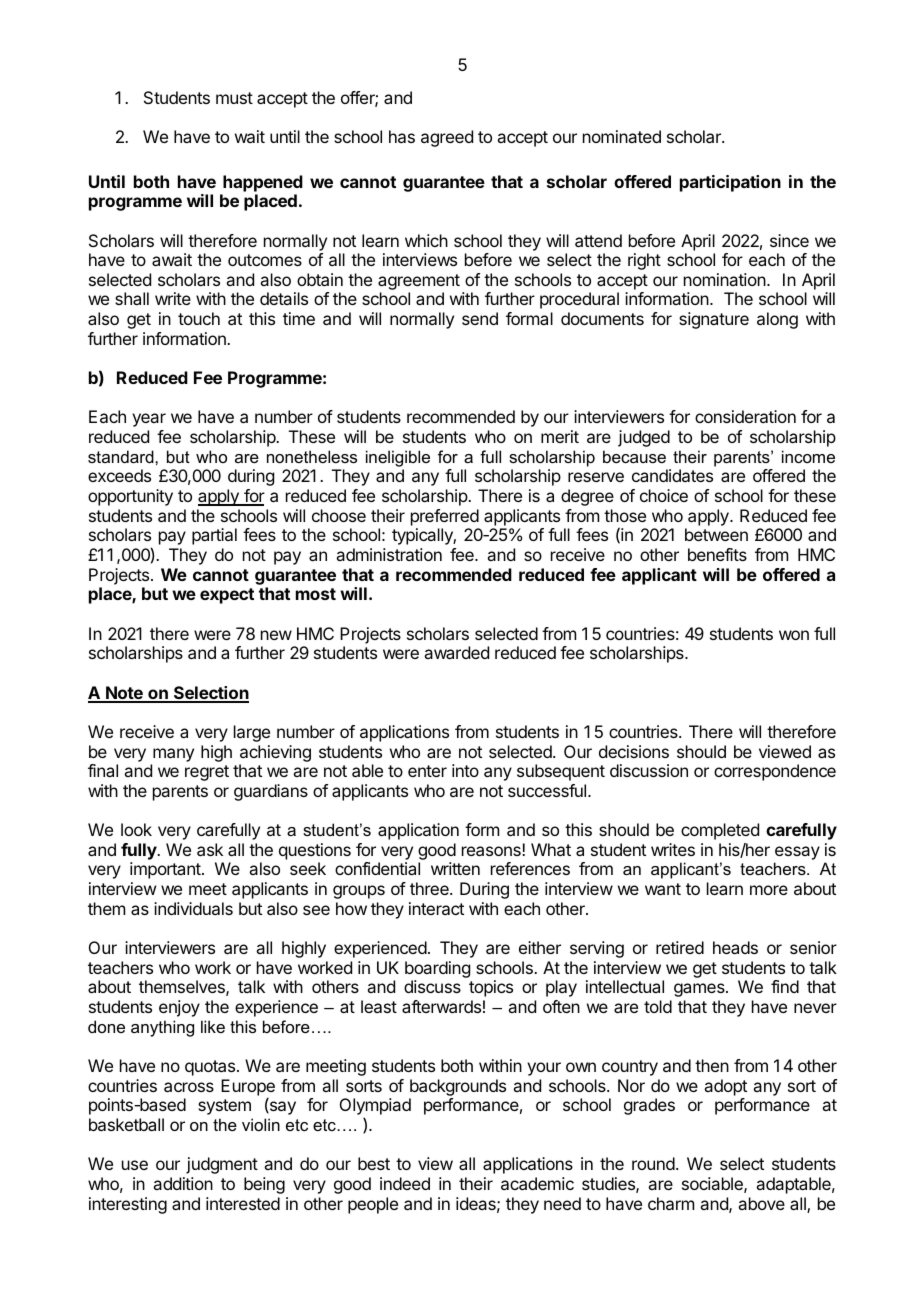 The image size is (924, 1308). I want to click on agreed, so click(447, 138).
